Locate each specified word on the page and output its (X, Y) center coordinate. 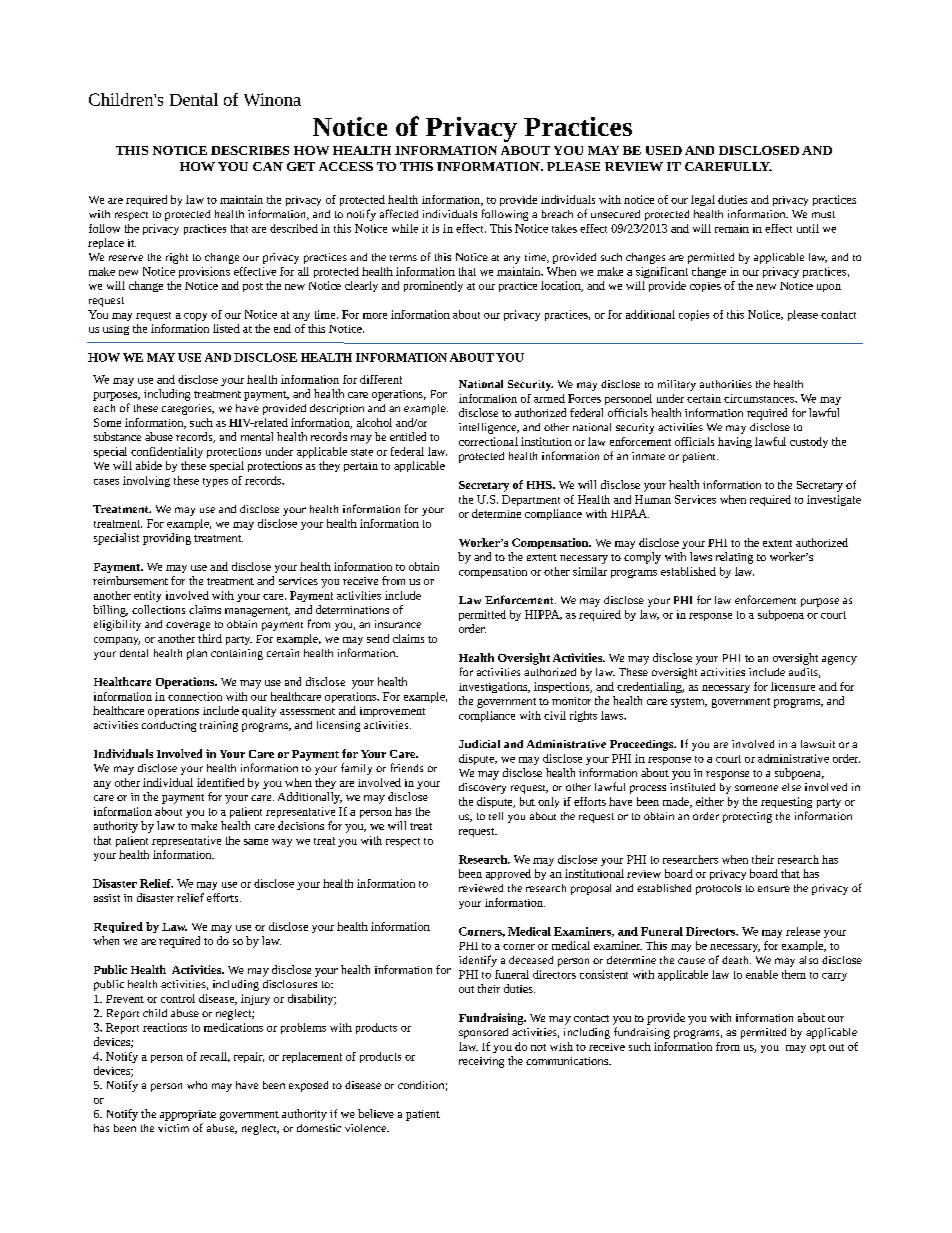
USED (664, 150)
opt (818, 1048)
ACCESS (346, 166)
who (197, 1085)
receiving (481, 1062)
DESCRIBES (250, 150)
